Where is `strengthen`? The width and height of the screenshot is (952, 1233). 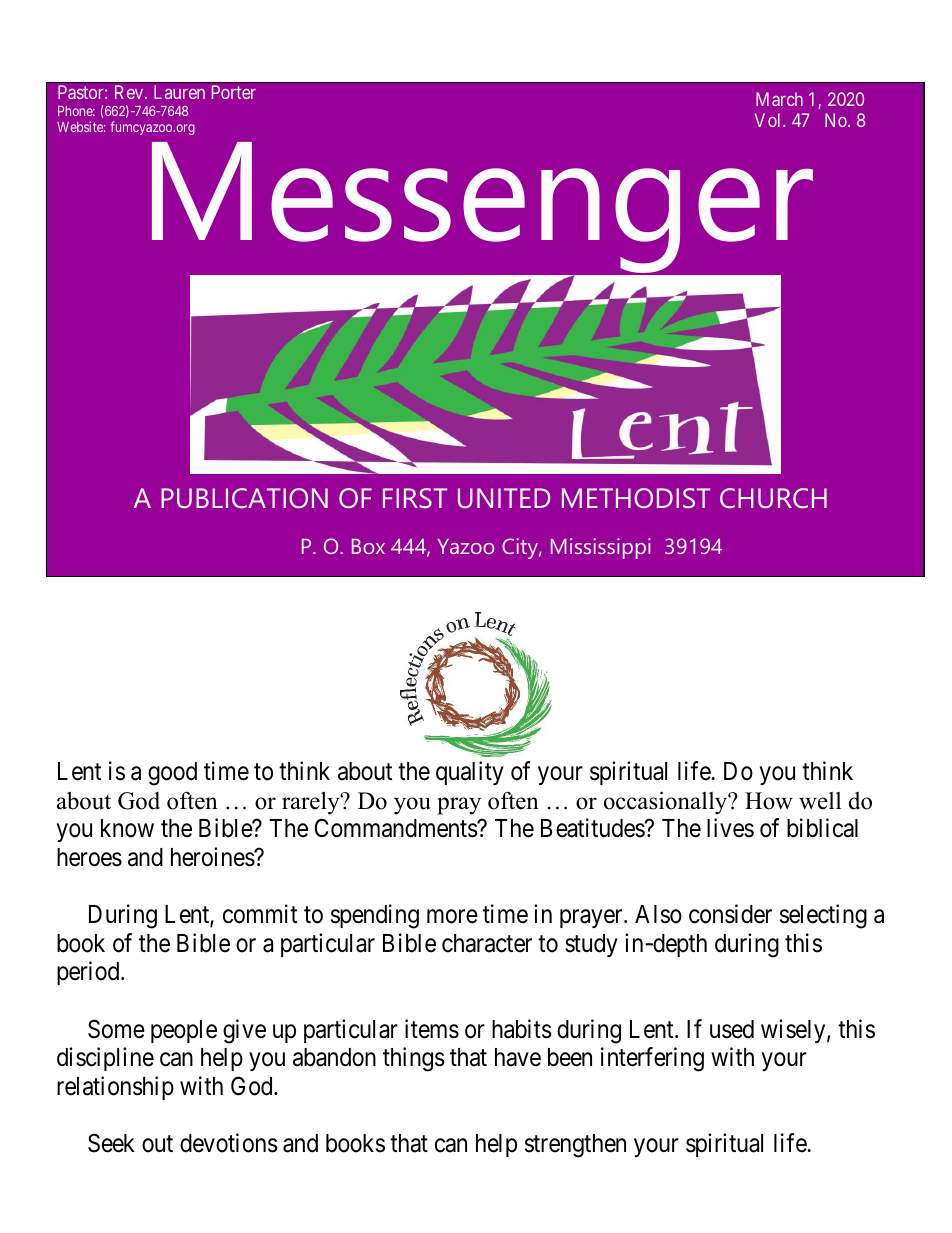
strengthen is located at coordinates (575, 1146).
